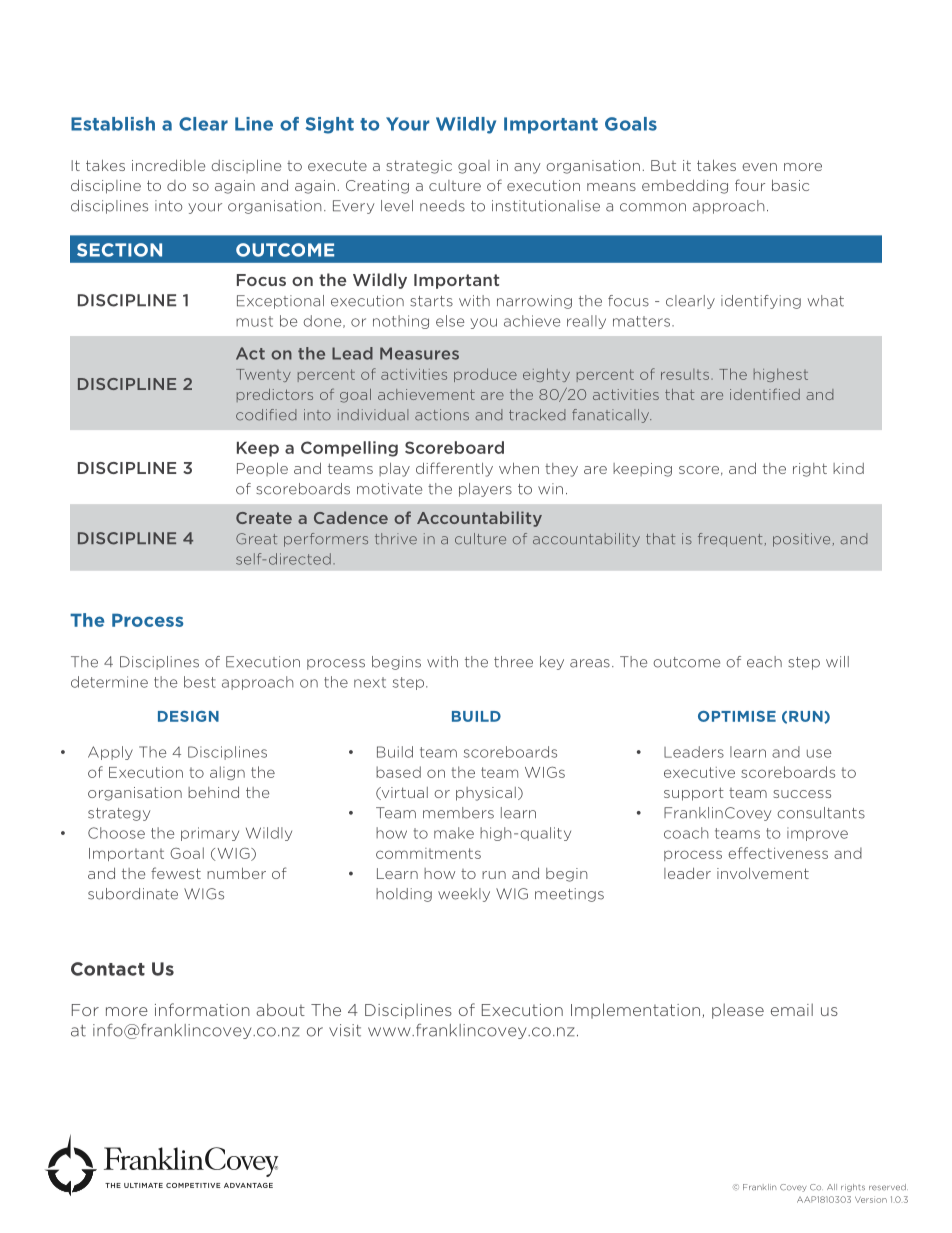  What do you see at coordinates (765, 394) in the screenshot?
I see `identified` at bounding box center [765, 394].
